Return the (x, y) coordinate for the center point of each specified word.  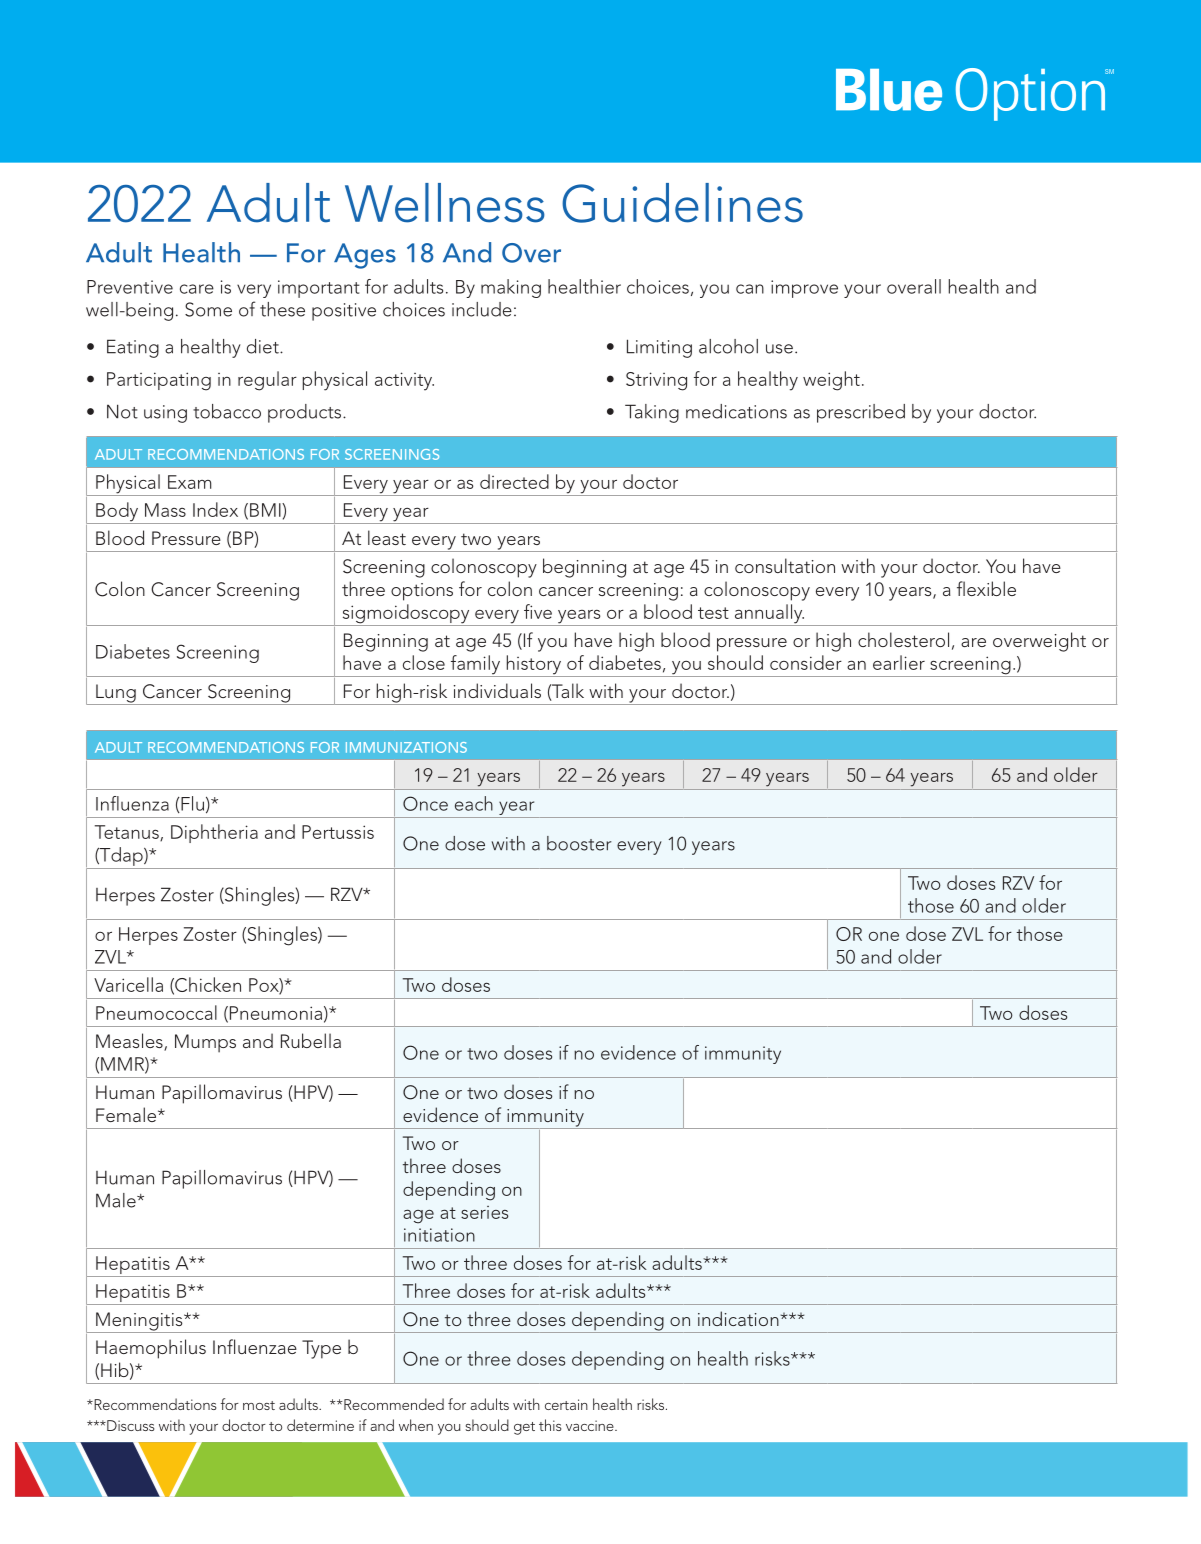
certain (566, 1404)
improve (804, 289)
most (259, 1405)
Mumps (205, 1043)
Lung (116, 694)
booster (579, 843)
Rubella (311, 1040)
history (534, 666)
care (197, 289)
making (511, 288)
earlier (899, 662)
